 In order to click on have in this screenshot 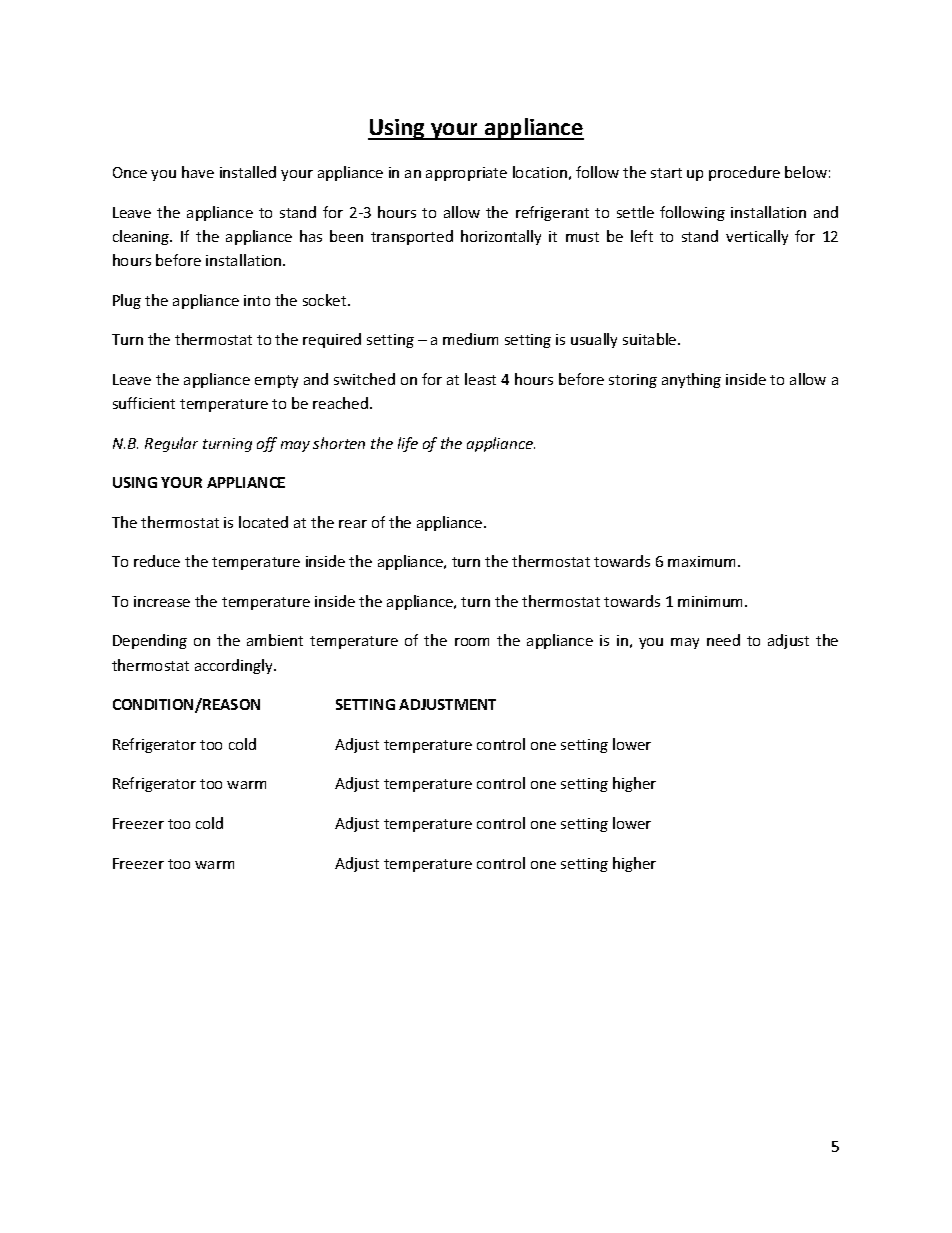, I will do `click(198, 172)`.
